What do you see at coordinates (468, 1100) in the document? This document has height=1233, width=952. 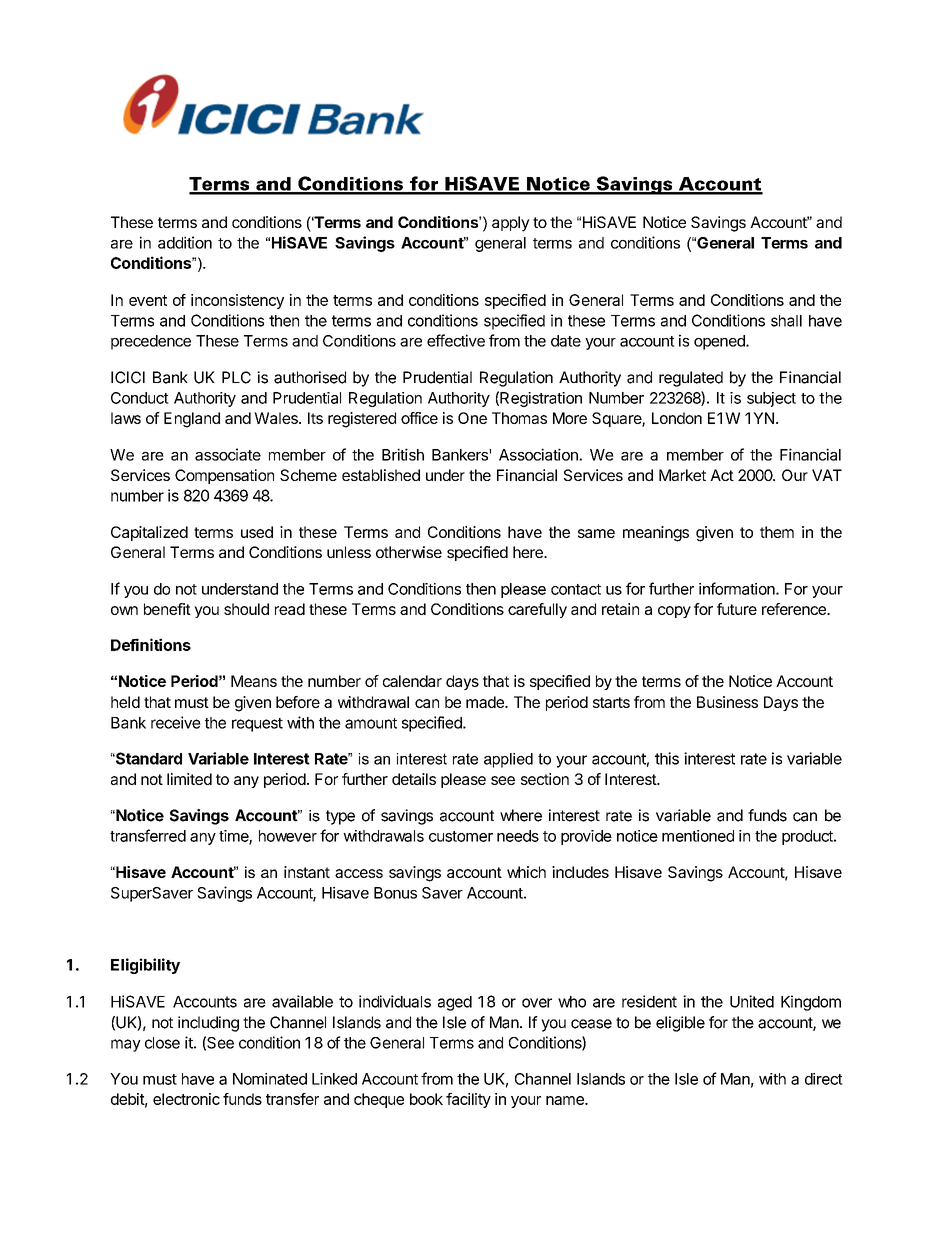 I see `facility` at bounding box center [468, 1100].
